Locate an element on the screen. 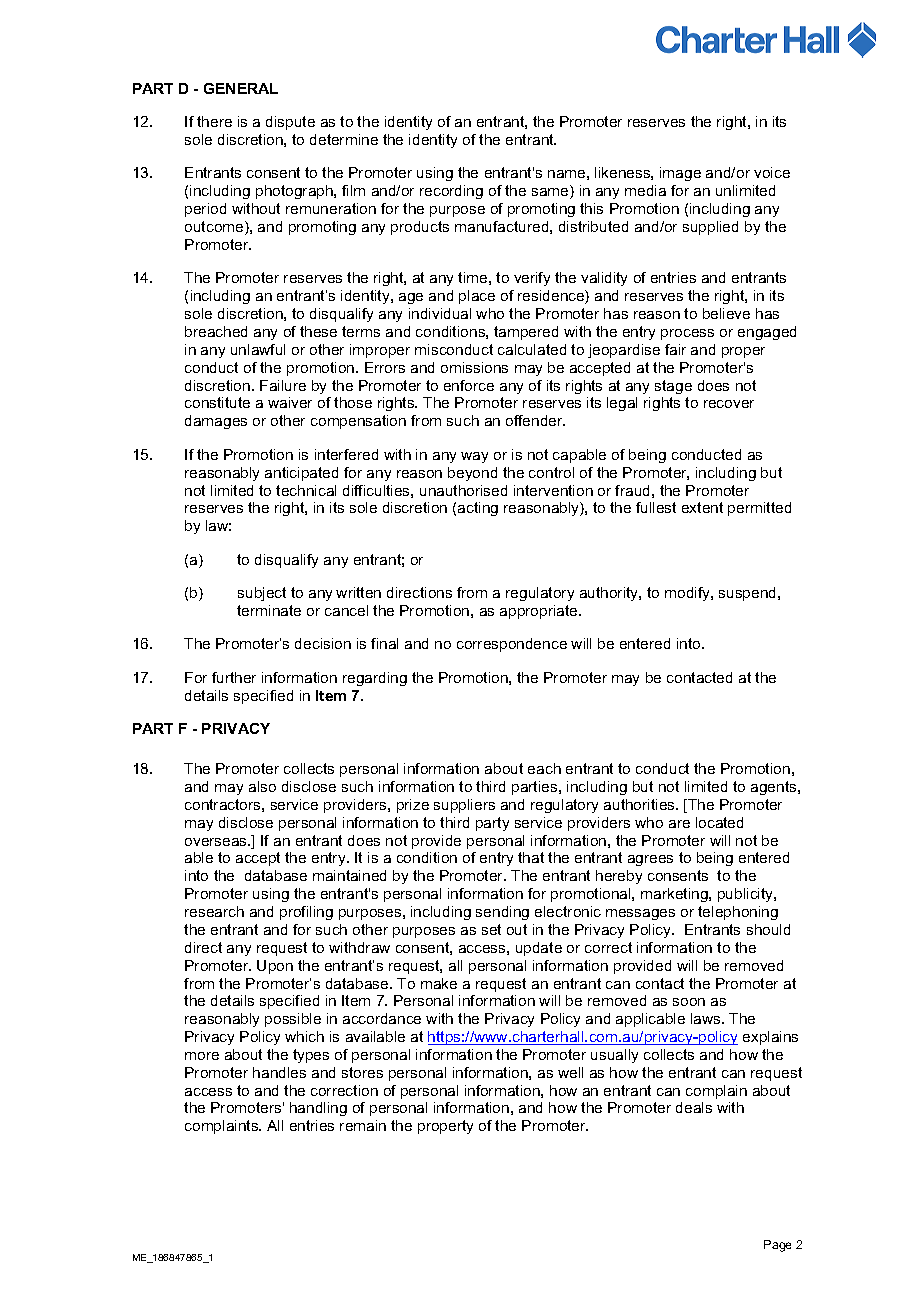  recording is located at coordinates (451, 192).
